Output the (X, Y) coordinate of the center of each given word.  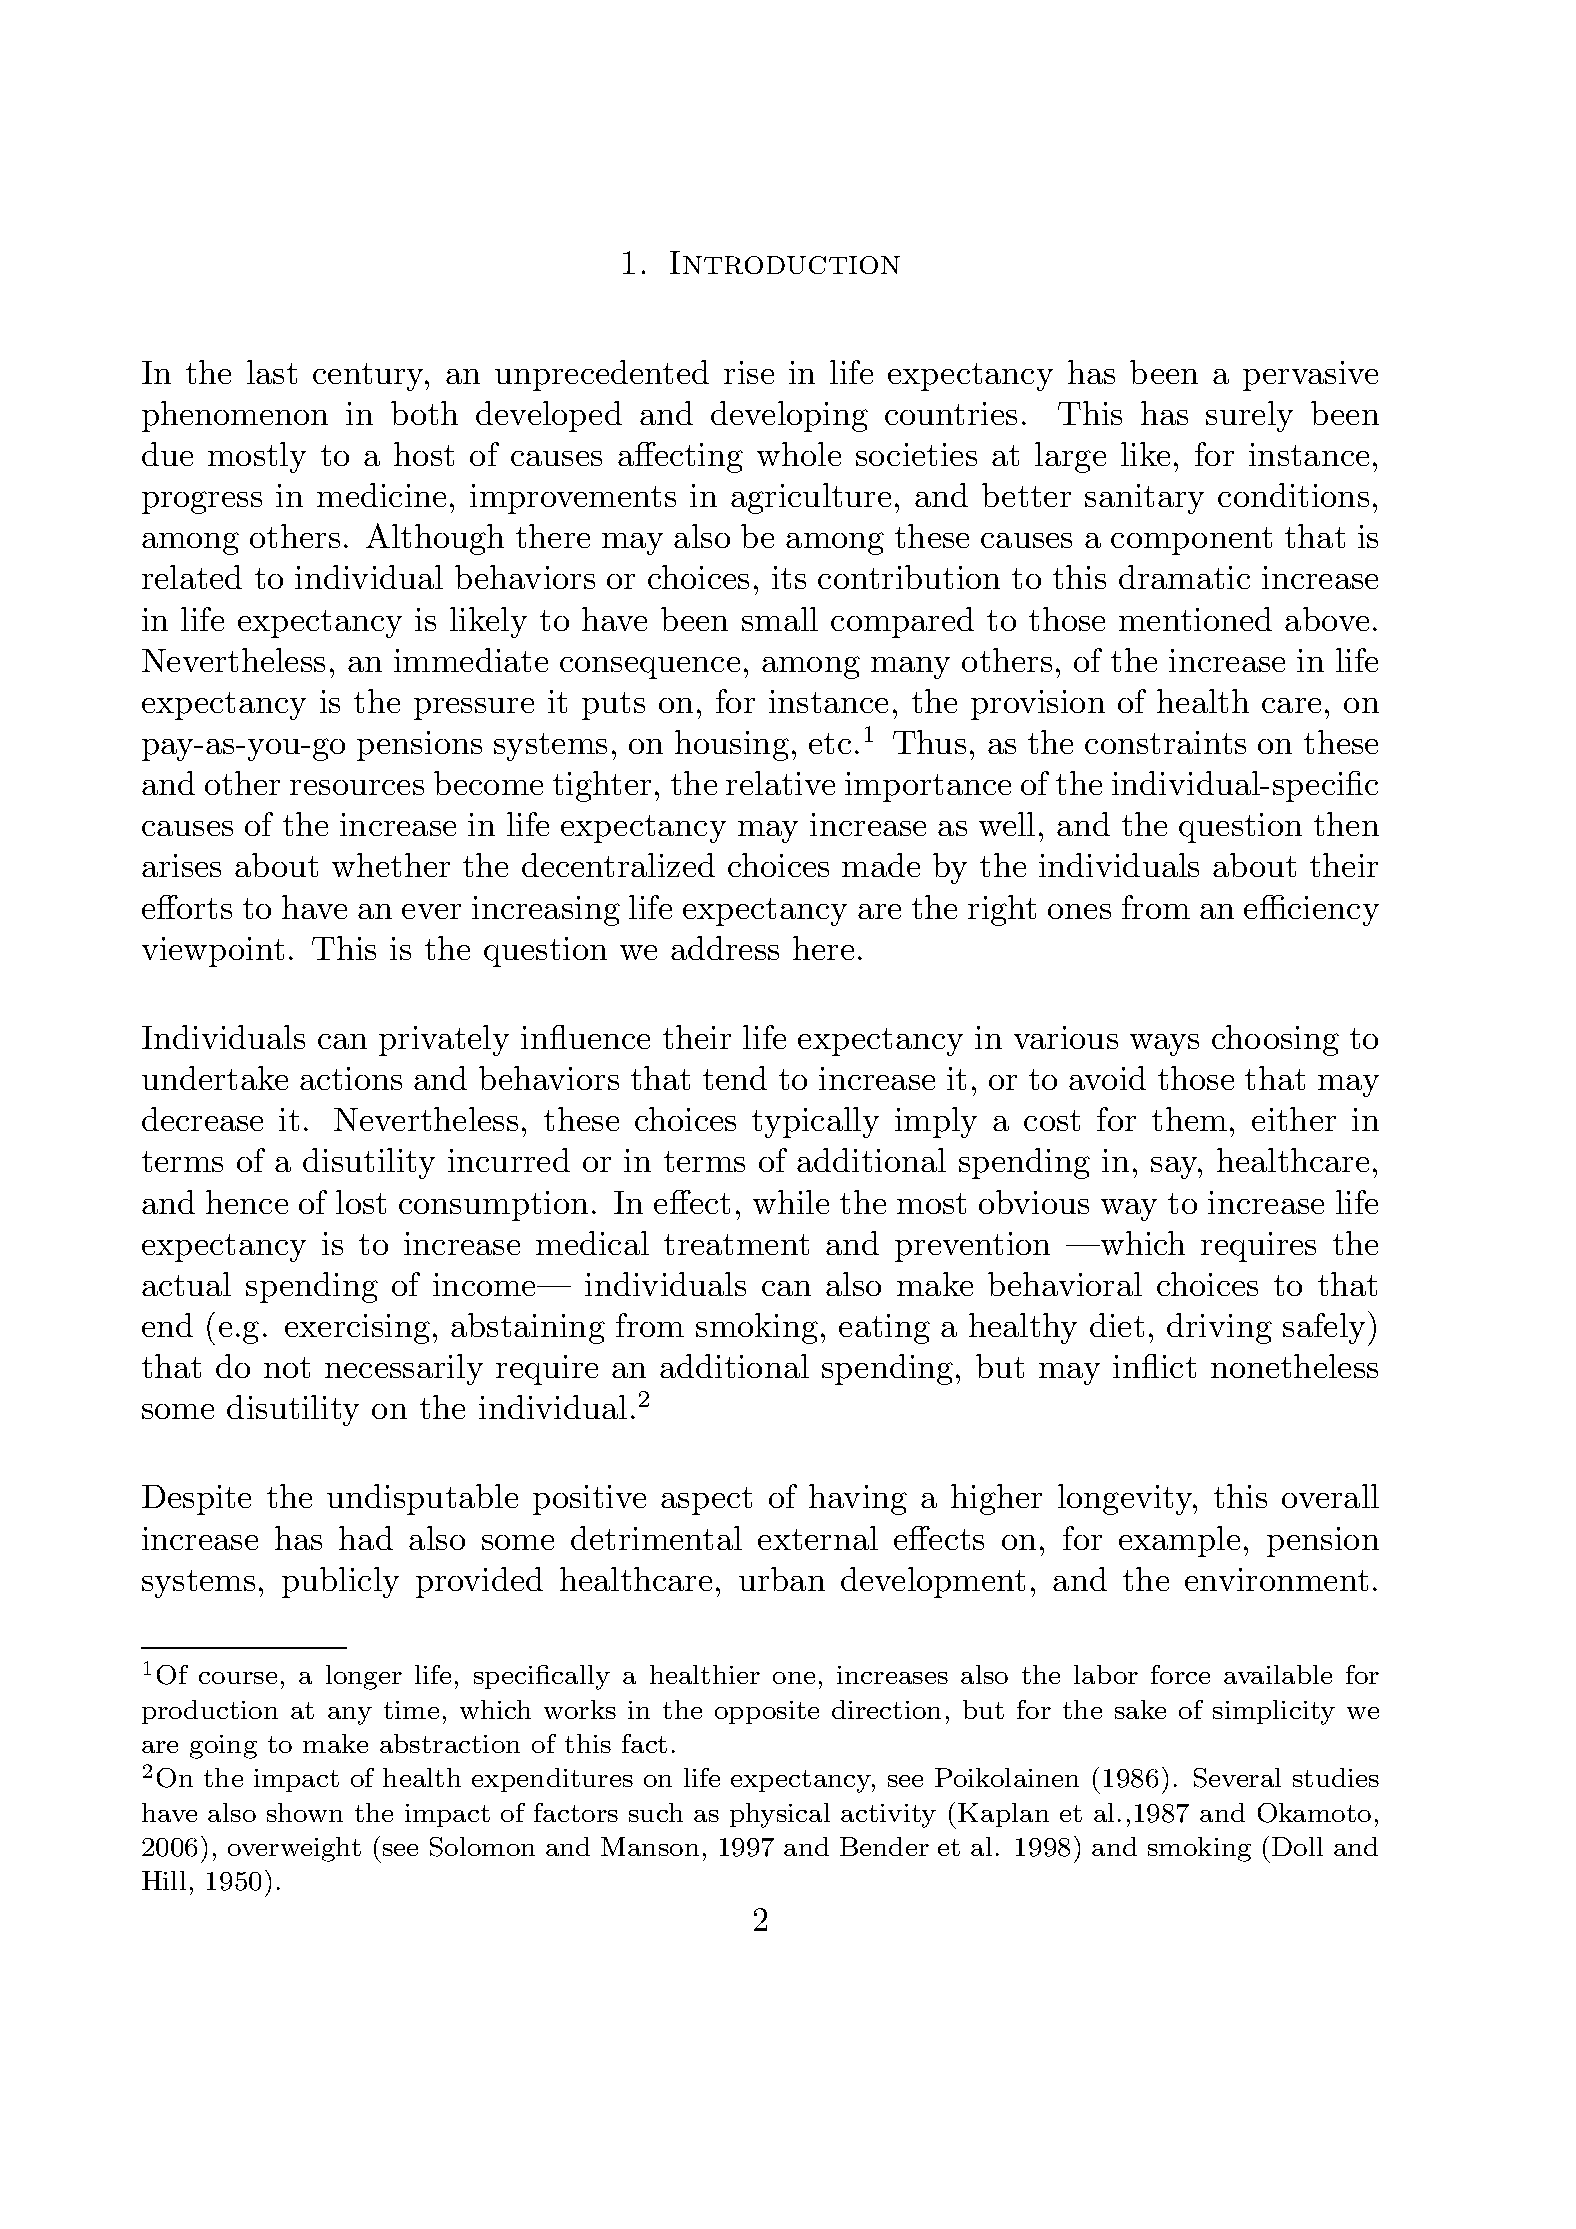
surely (1249, 416)
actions (351, 1078)
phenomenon (235, 416)
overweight (294, 1849)
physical (780, 1815)
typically (815, 1122)
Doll (1297, 1846)
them (1189, 1119)
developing (789, 416)
